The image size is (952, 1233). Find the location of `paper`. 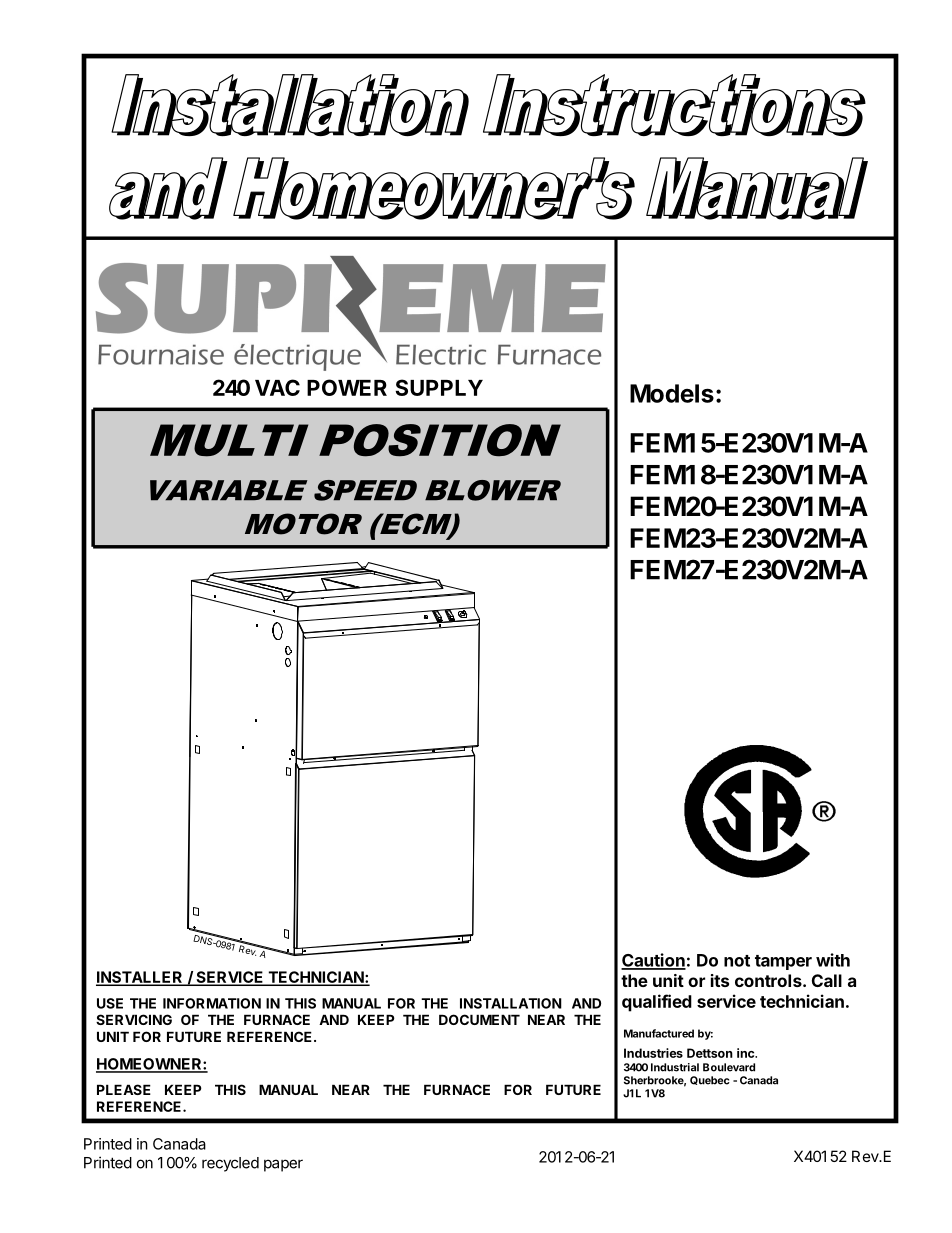

paper is located at coordinates (283, 1165).
